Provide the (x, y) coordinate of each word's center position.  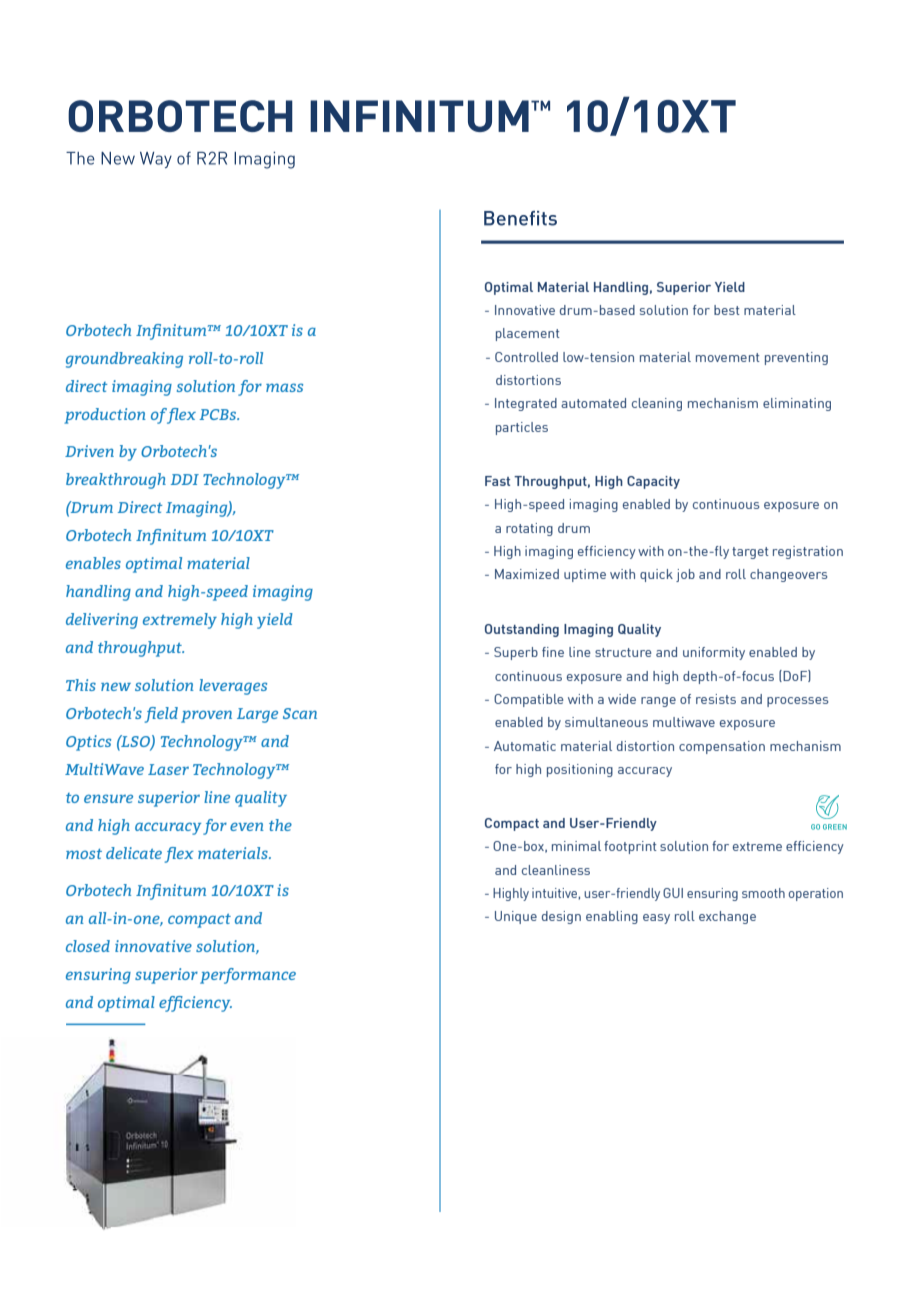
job (685, 575)
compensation (722, 747)
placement (528, 334)
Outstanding (522, 630)
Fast (497, 481)
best (727, 310)
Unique (516, 917)
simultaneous (606, 722)
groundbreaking (124, 360)
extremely (180, 621)
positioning (580, 770)
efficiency (195, 1004)
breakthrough (116, 481)
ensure (108, 798)
